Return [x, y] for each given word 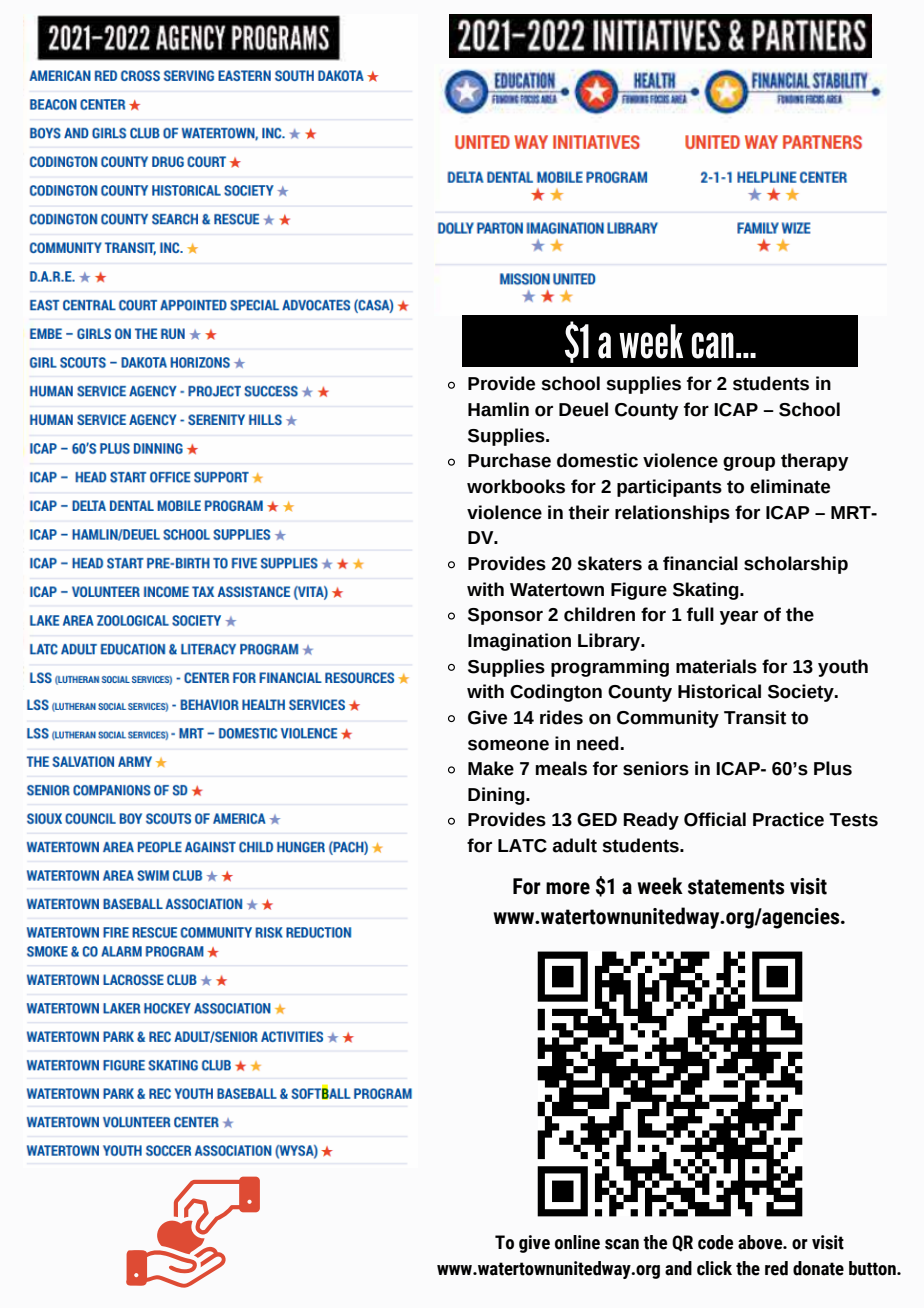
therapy [815, 462]
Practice [788, 819]
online [577, 1242]
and [678, 1268]
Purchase [509, 460]
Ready [651, 821]
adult [574, 845]
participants [669, 488]
